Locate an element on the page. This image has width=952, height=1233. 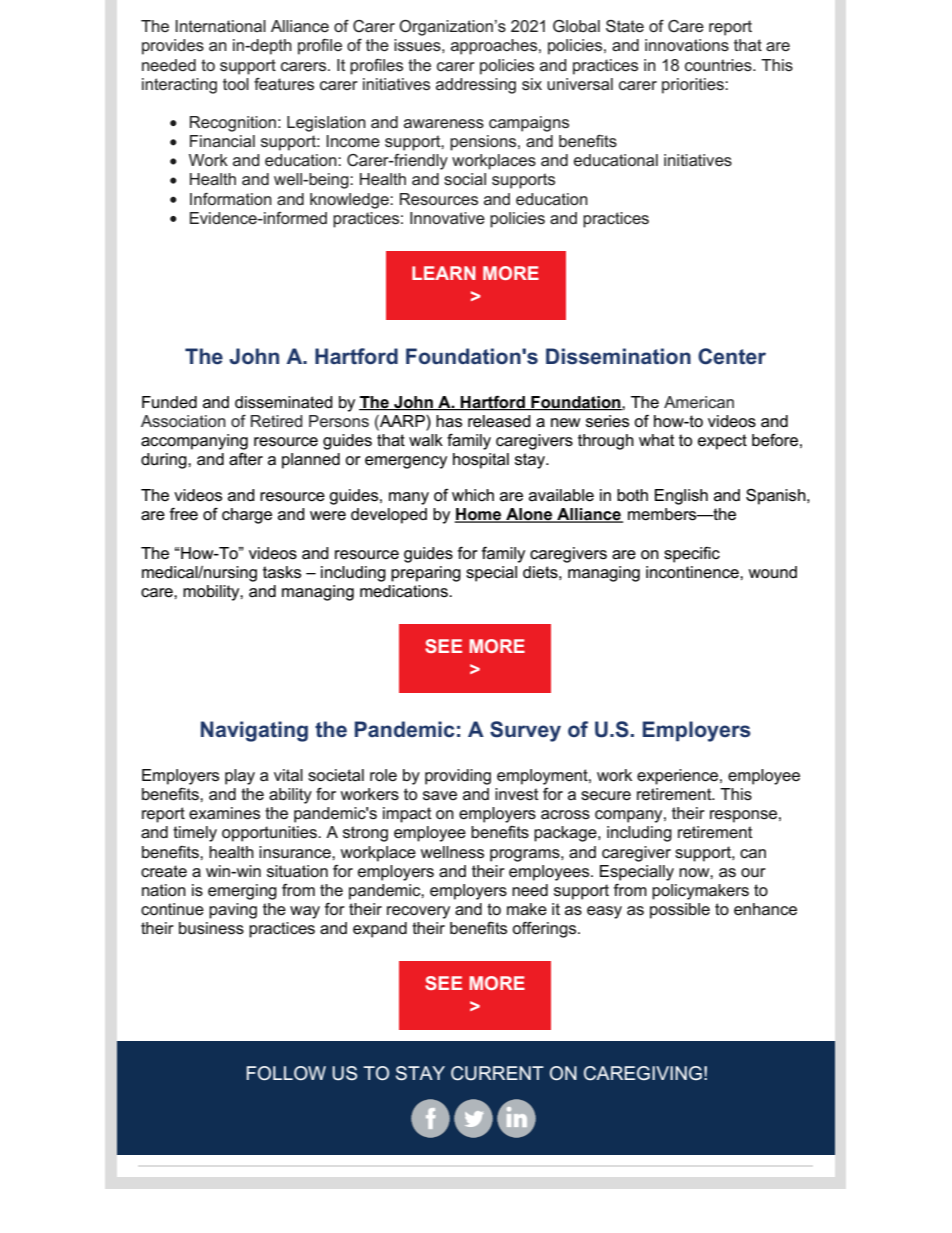
charge is located at coordinates (247, 516).
